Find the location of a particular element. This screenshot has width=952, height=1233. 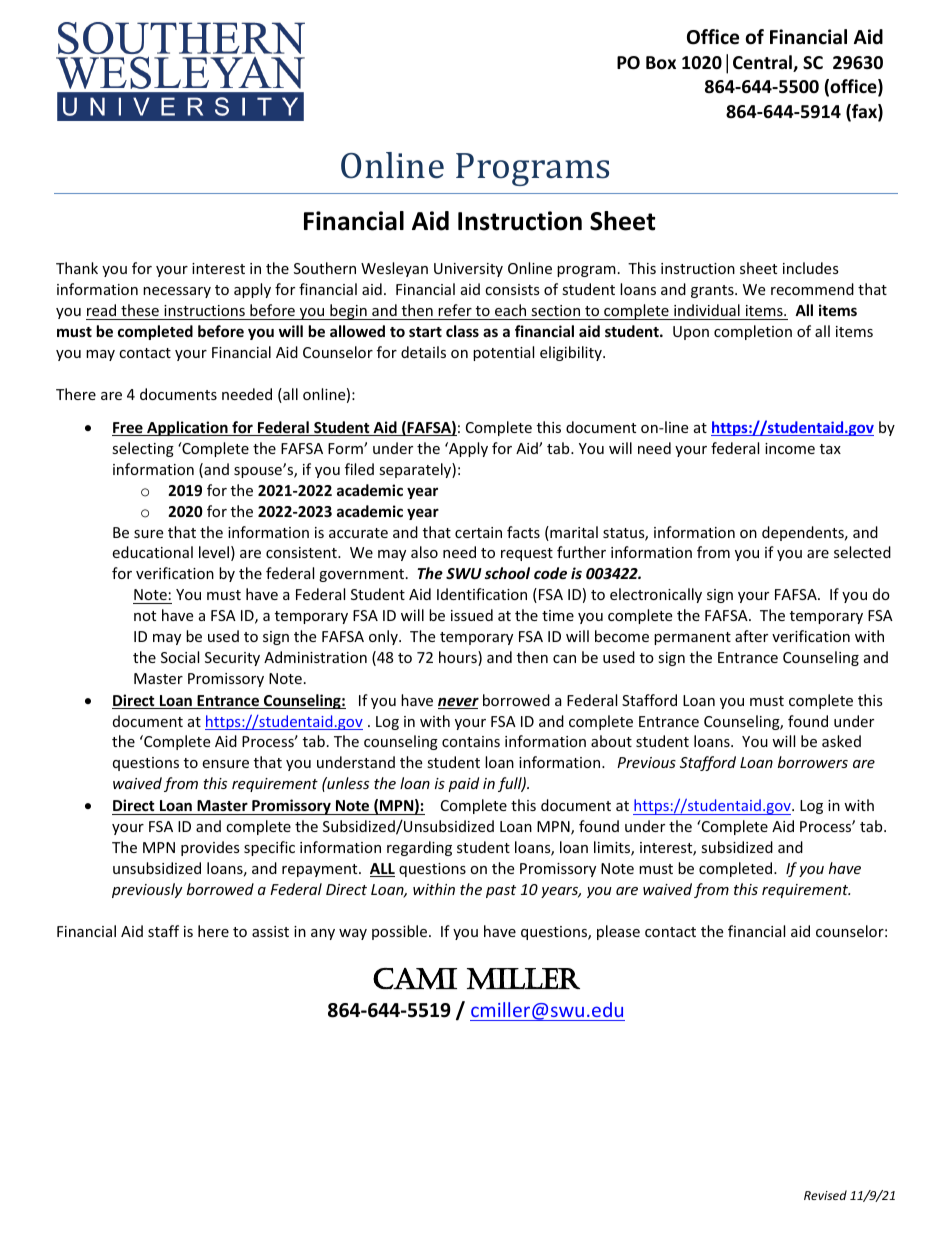

Box is located at coordinates (661, 63).
